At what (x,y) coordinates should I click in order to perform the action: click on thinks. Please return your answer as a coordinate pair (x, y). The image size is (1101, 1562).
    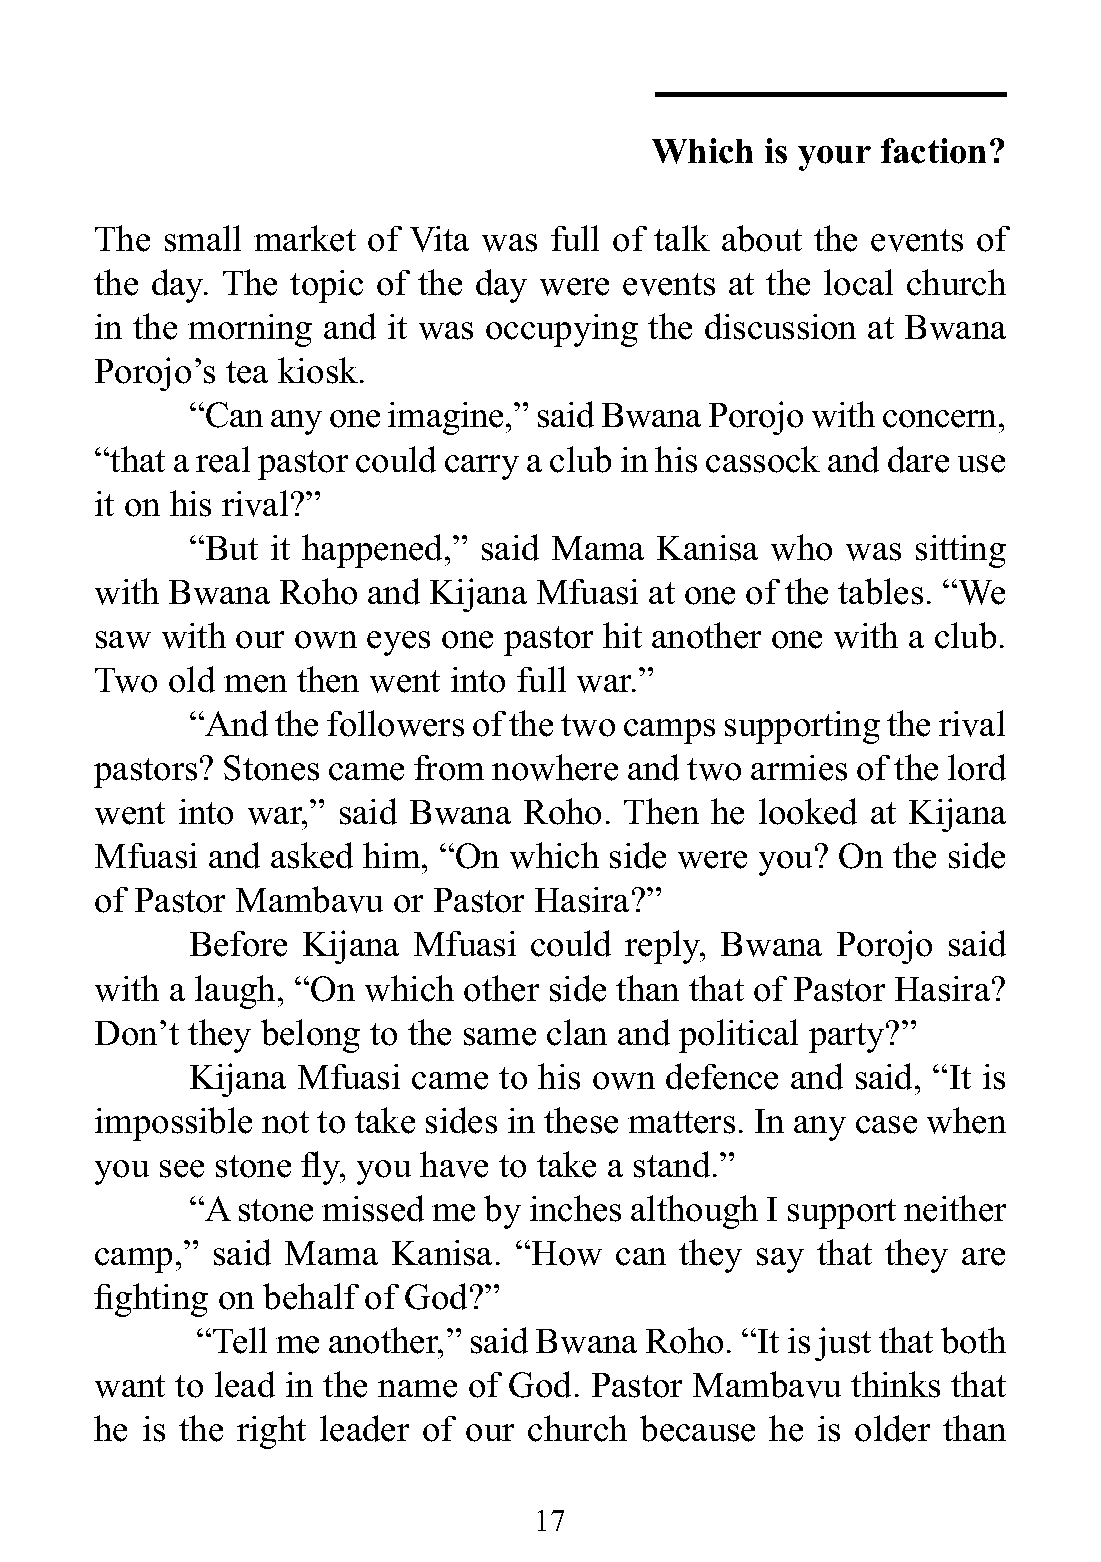
    Looking at the image, I should click on (895, 1384).
